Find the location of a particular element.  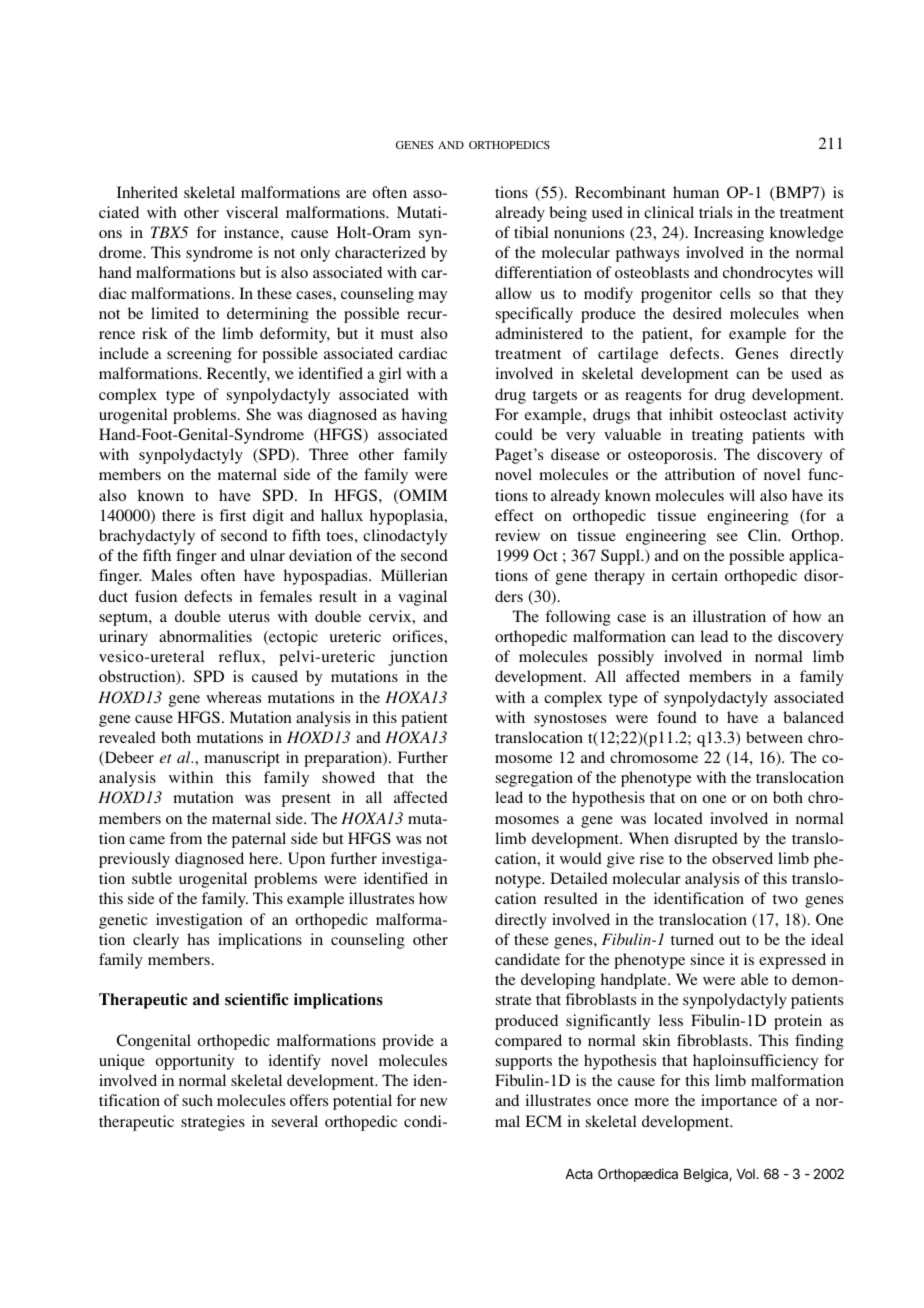

first is located at coordinates (232, 515).
